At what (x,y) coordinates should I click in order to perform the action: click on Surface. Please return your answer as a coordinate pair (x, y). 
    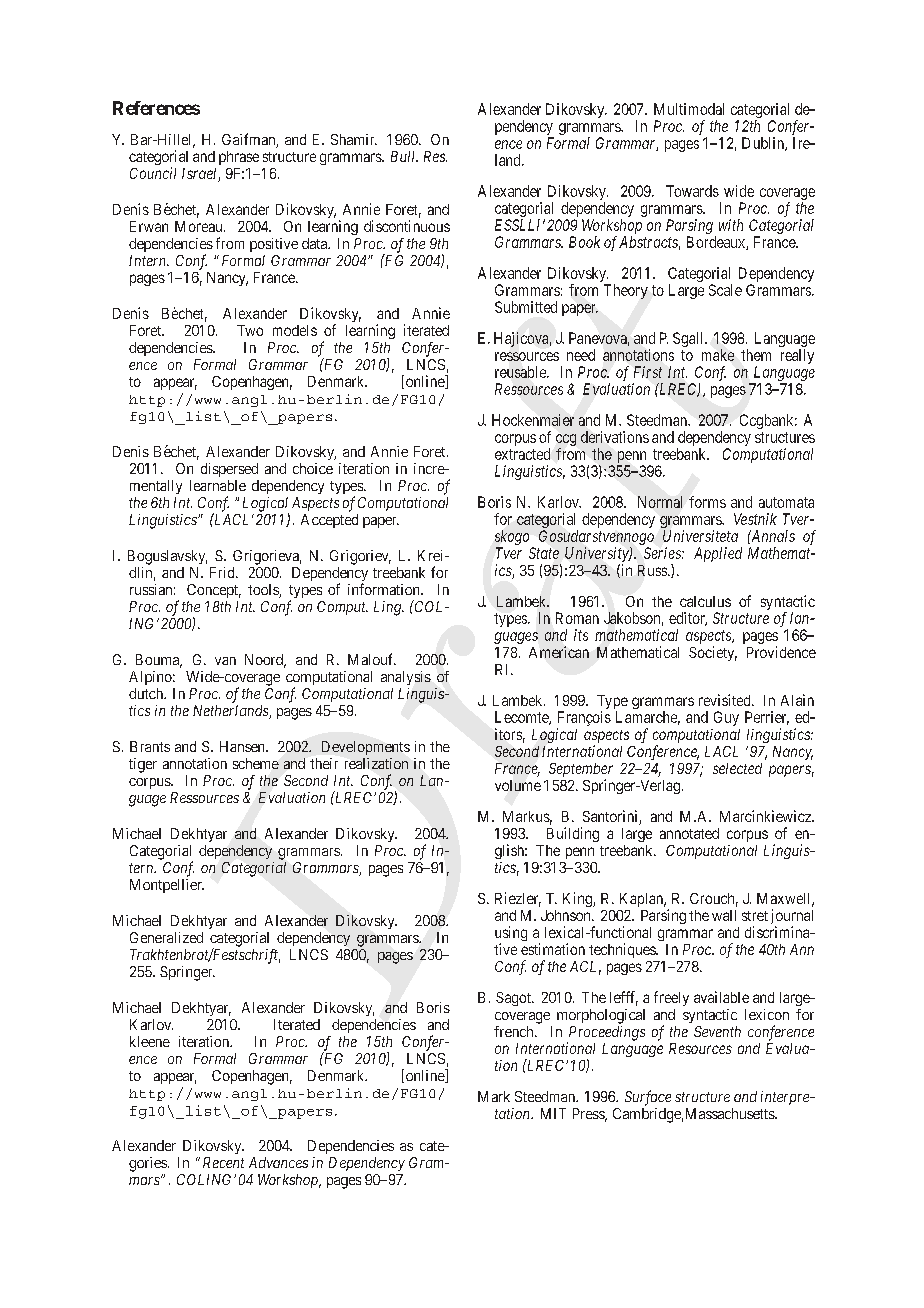
    Looking at the image, I should click on (648, 1098).
